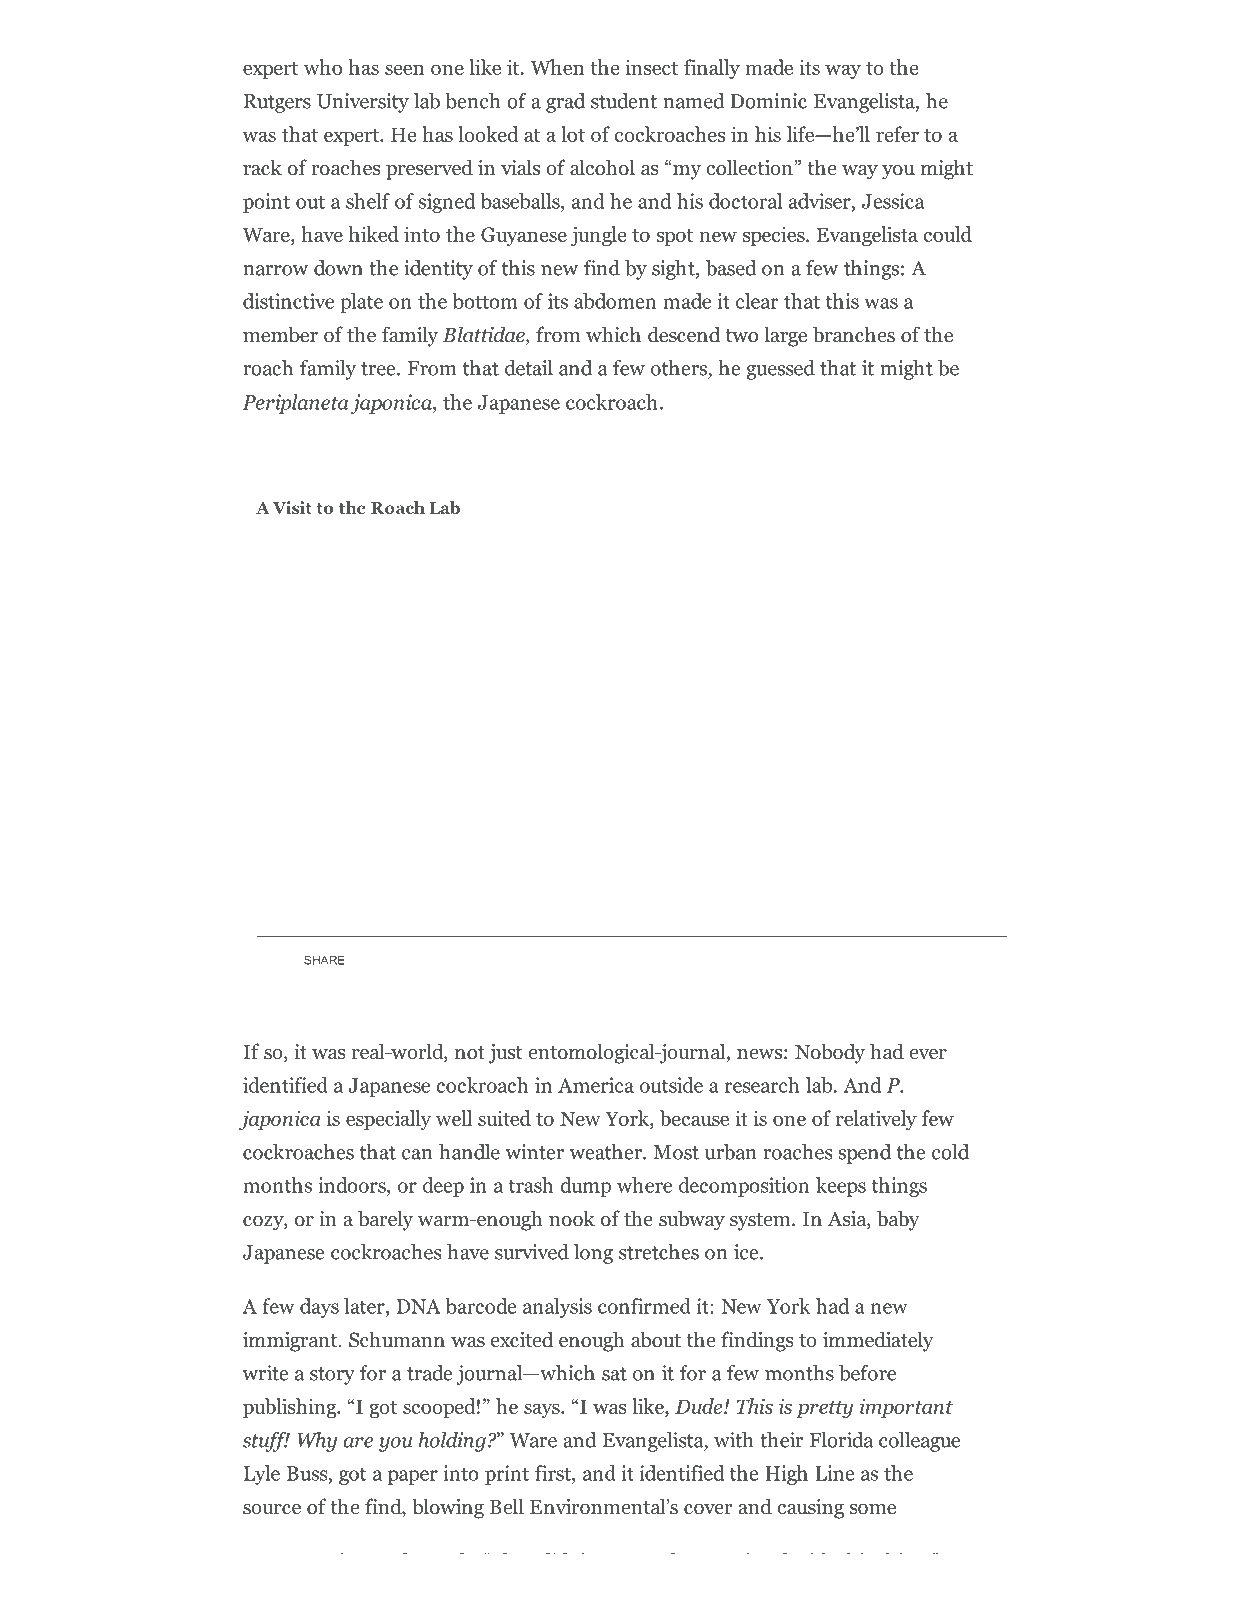 The height and width of the screenshot is (1610, 1244). I want to click on Why, so click(317, 1442).
